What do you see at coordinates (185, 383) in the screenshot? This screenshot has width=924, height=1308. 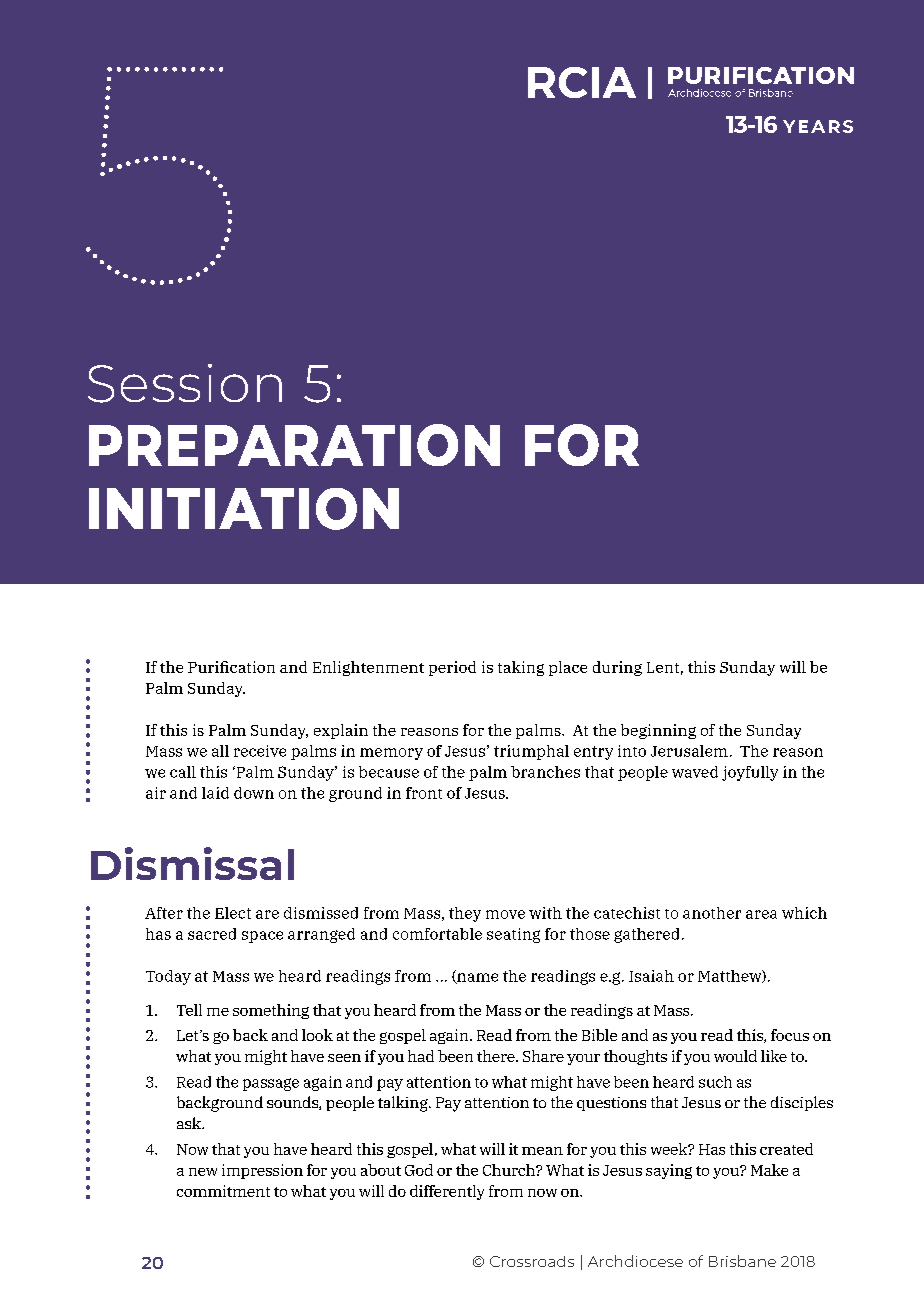 I see `Session` at bounding box center [185, 383].
